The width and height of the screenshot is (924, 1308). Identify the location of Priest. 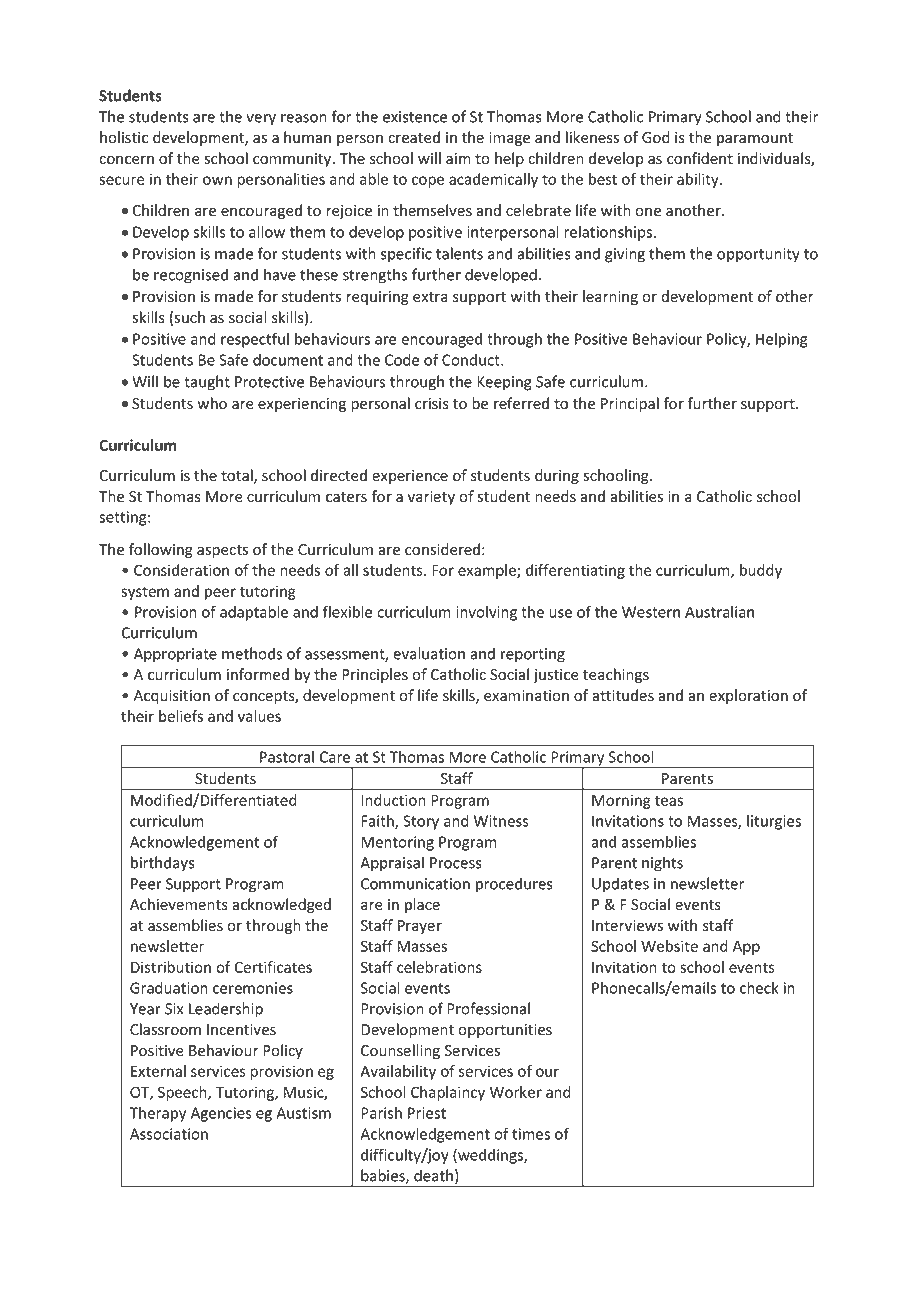
(427, 1113).
